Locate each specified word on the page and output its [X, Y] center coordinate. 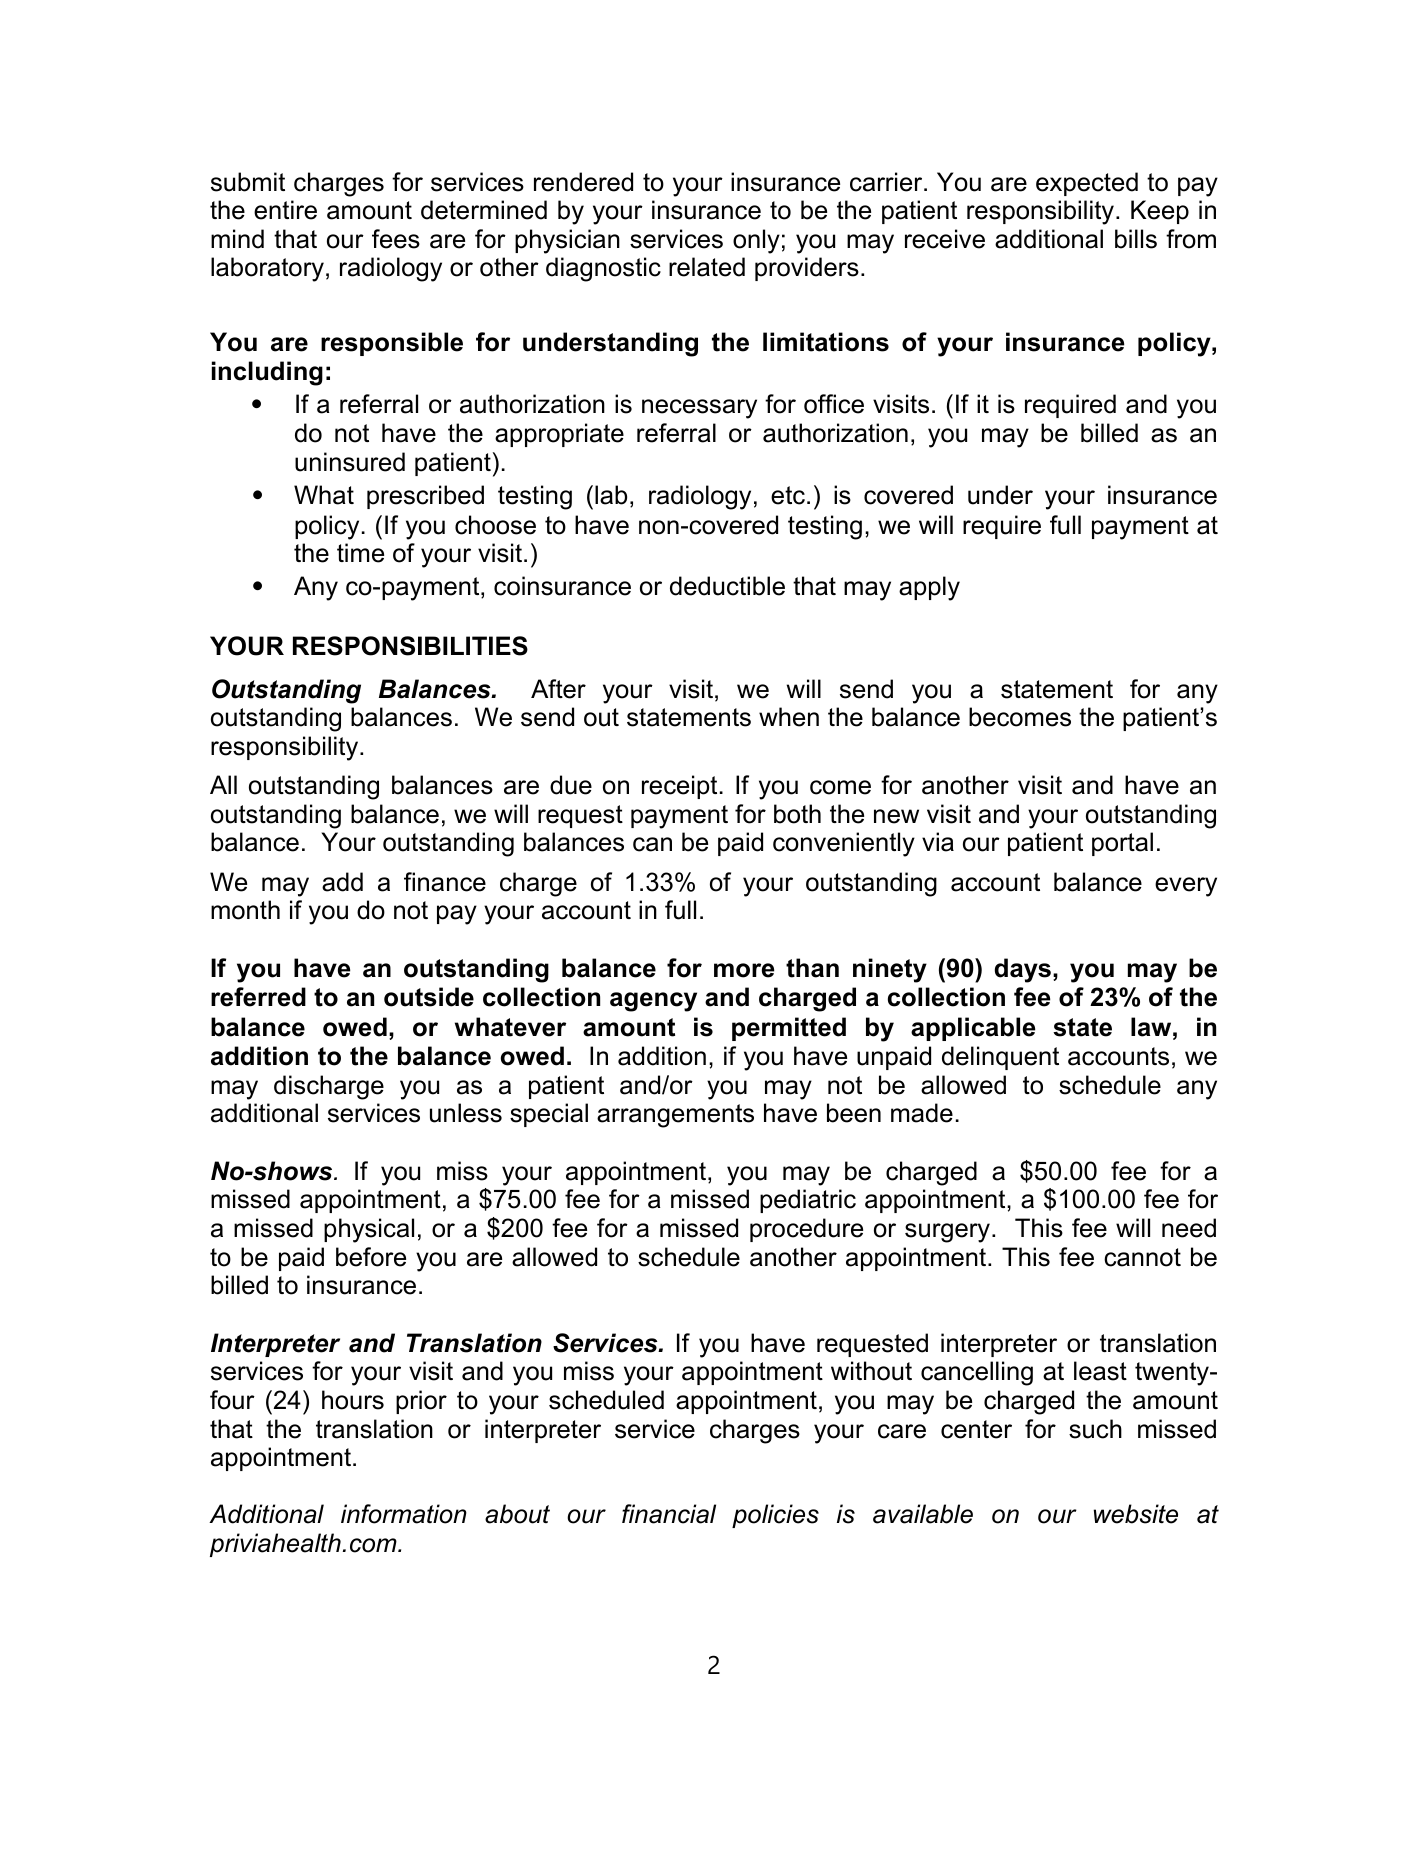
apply [929, 588]
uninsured [350, 462]
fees [396, 239]
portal [1122, 844]
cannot [1142, 1257]
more [744, 970]
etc [788, 495]
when [789, 717]
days [1023, 970]
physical [369, 1230]
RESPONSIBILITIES [410, 646]
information [404, 1514]
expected [1087, 184]
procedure [806, 1230]
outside [429, 997]
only [756, 241]
